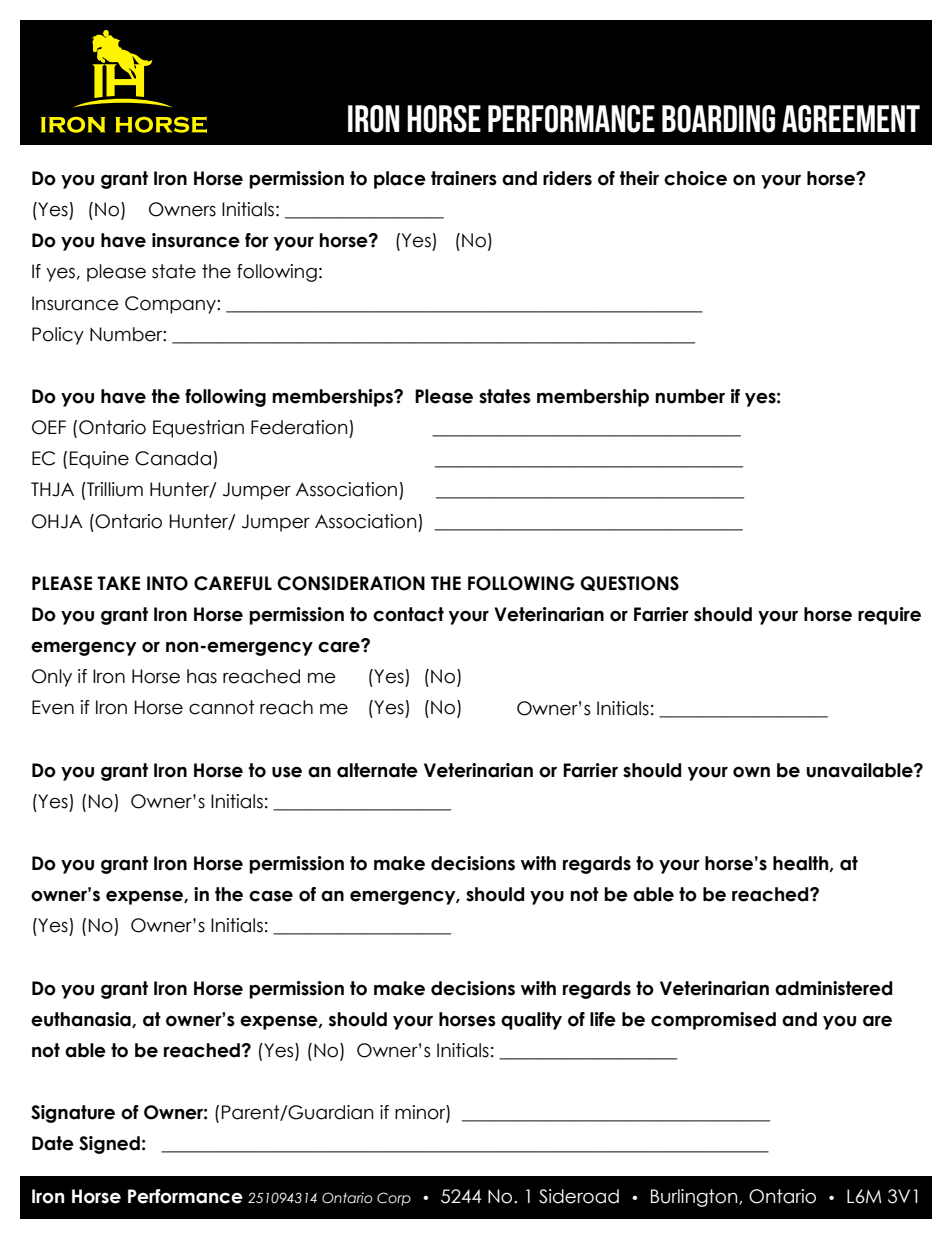 This screenshot has width=952, height=1233. What do you see at coordinates (408, 614) in the screenshot?
I see `contact` at bounding box center [408, 614].
